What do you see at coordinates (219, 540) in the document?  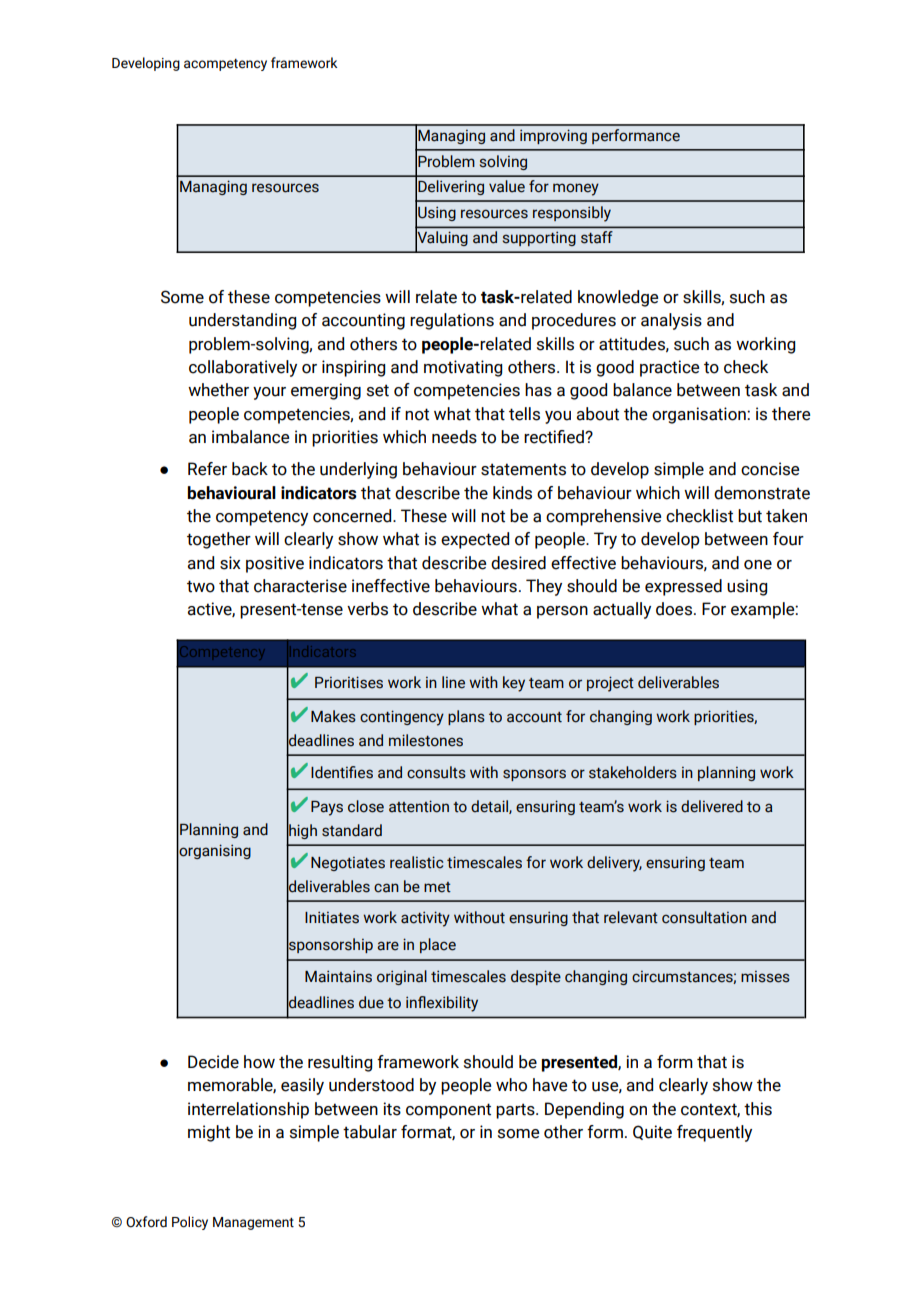 I see `together` at bounding box center [219, 540].
